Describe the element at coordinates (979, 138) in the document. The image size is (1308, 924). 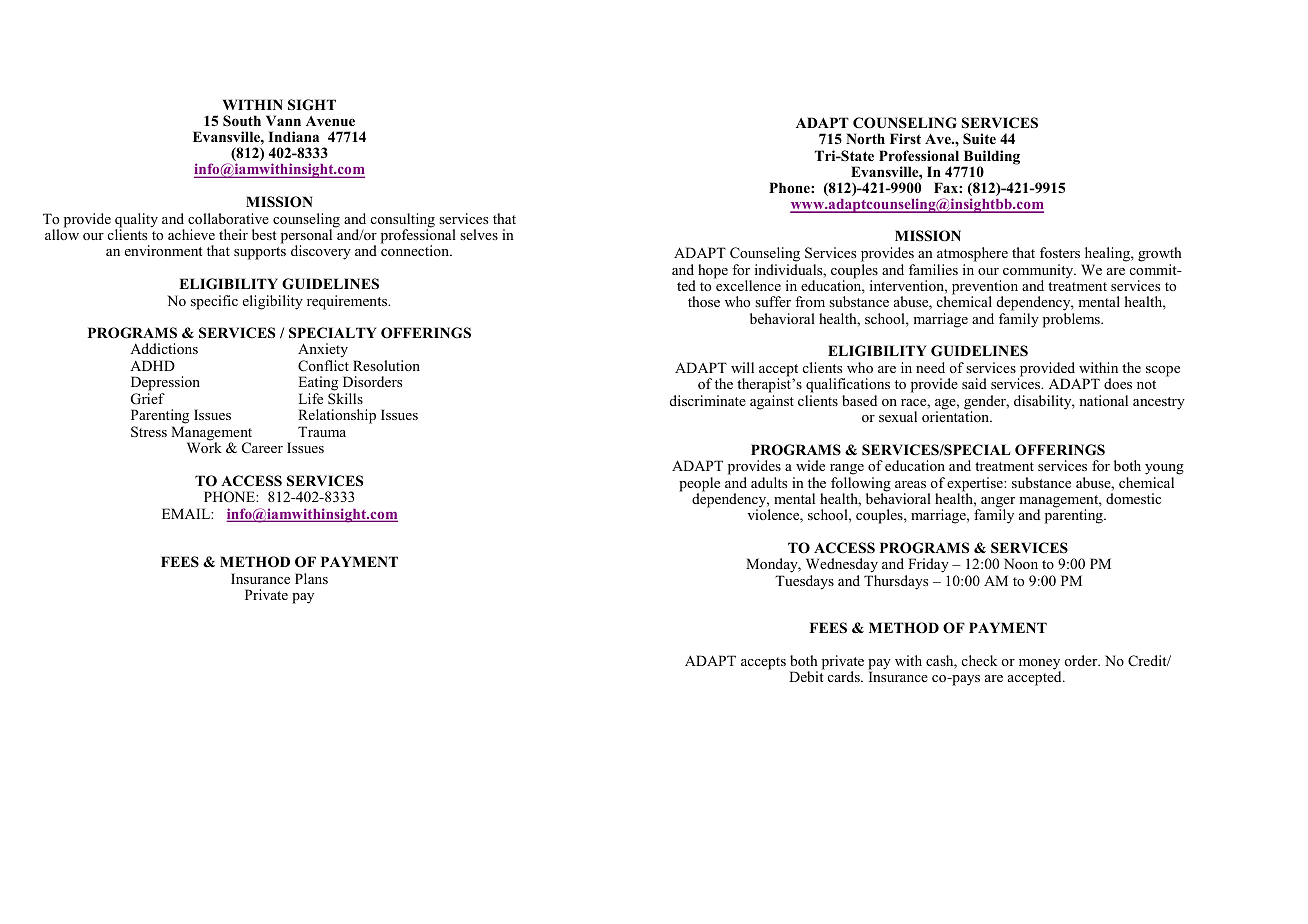
I see `Suite` at that location.
